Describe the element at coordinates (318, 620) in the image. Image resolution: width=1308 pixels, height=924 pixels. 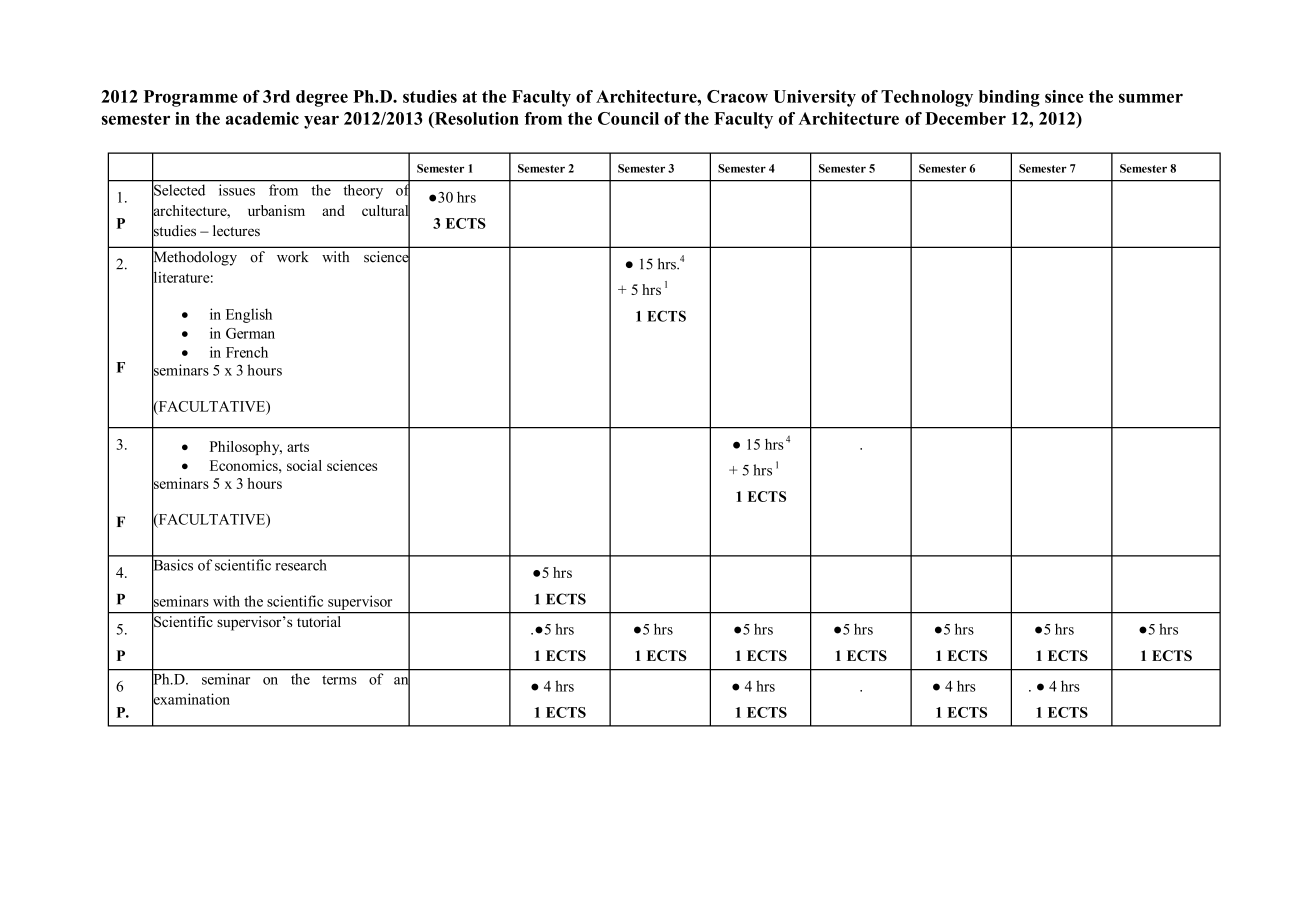
I see `tutorial` at that location.
